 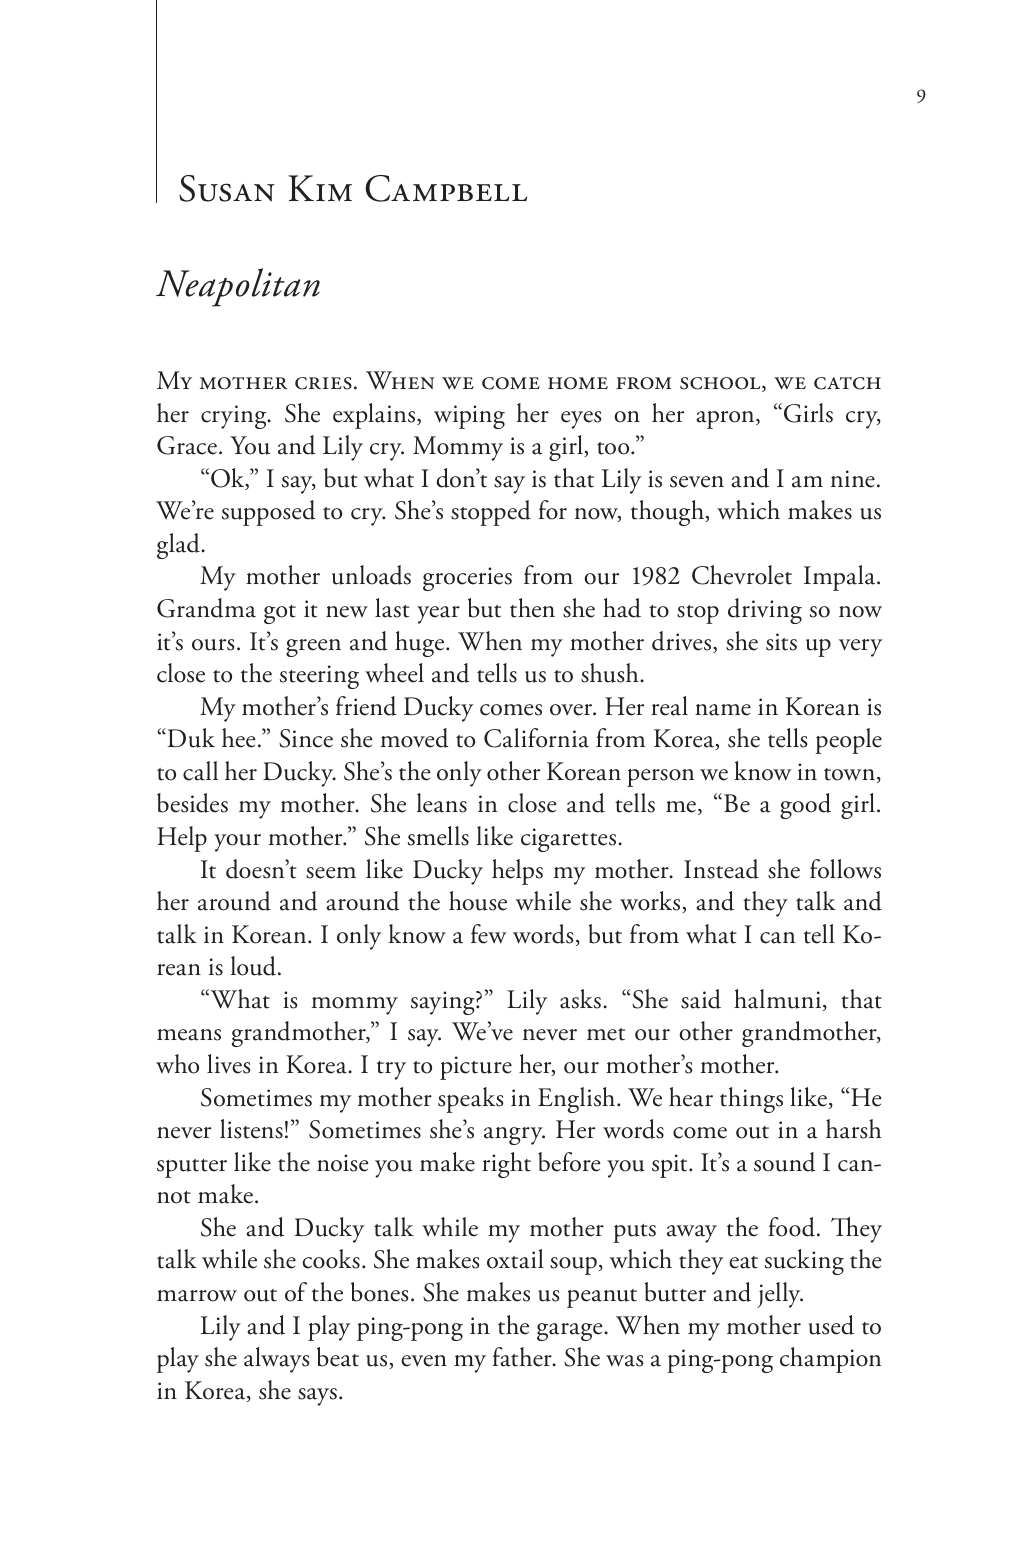 What do you see at coordinates (523, 1357) in the screenshot?
I see `father` at bounding box center [523, 1357].
